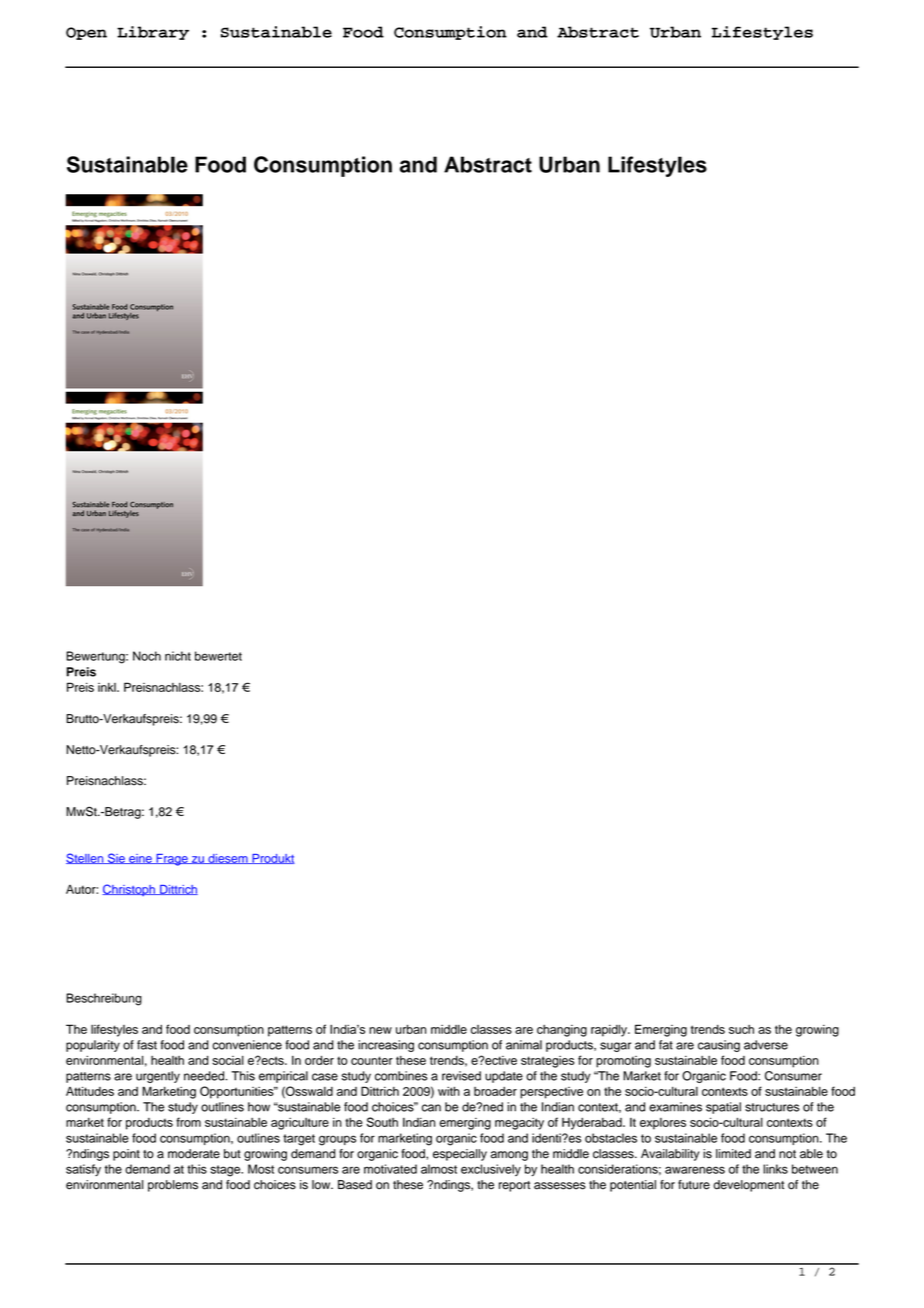 This screenshot has width=924, height=1308. What do you see at coordinates (147, 656) in the screenshot?
I see `Noch` at bounding box center [147, 656].
